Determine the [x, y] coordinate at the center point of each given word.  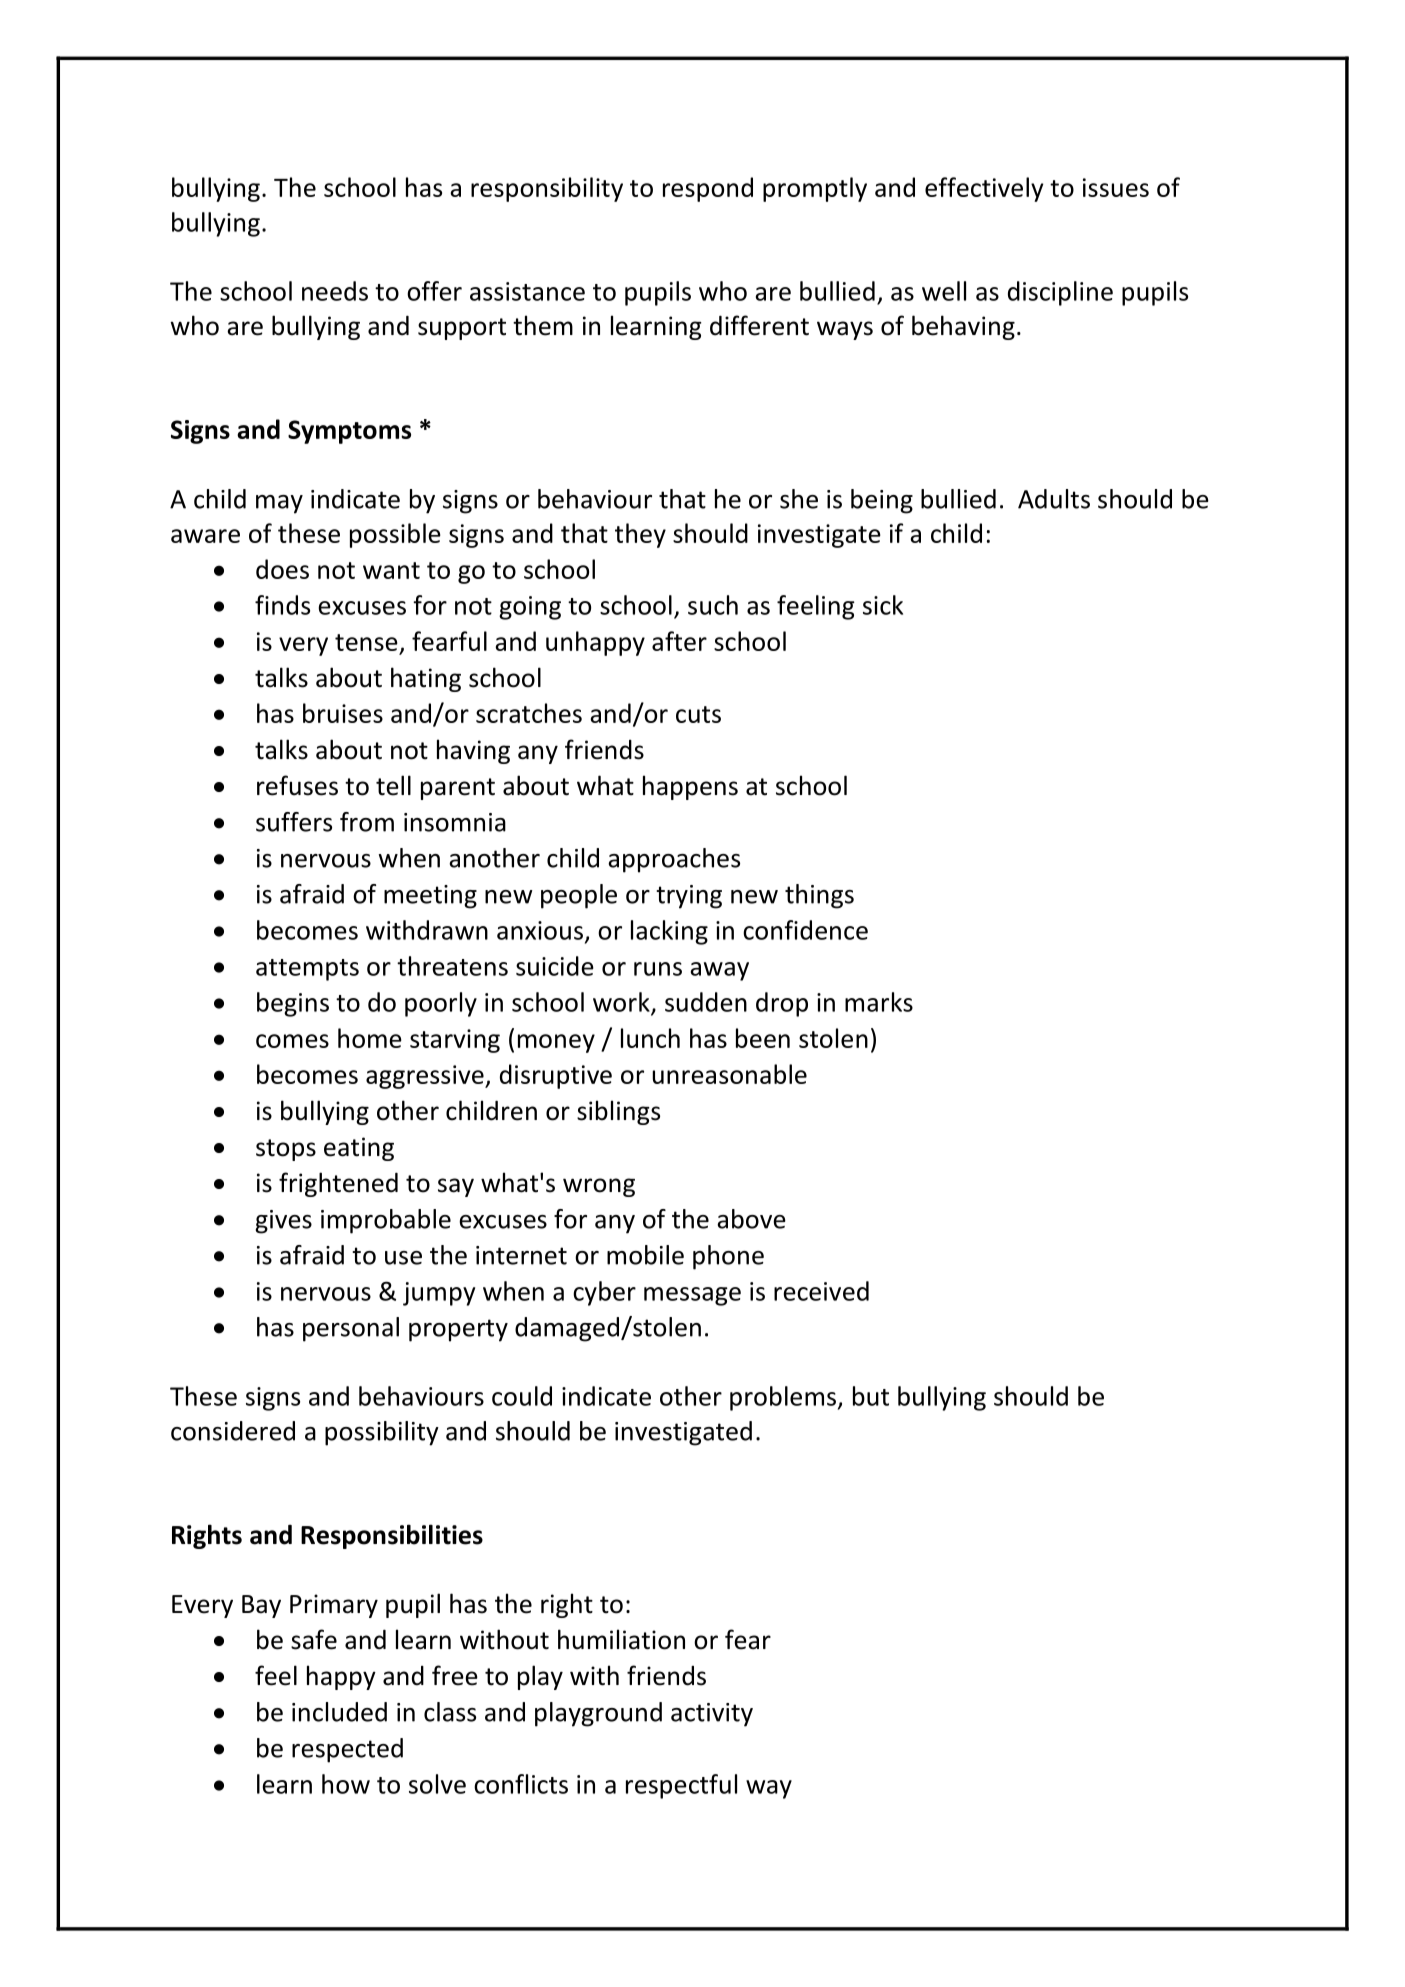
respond [708, 189]
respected [347, 1750]
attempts [307, 970]
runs [658, 969]
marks [879, 1002]
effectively [984, 189]
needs [335, 291]
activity [712, 1715]
